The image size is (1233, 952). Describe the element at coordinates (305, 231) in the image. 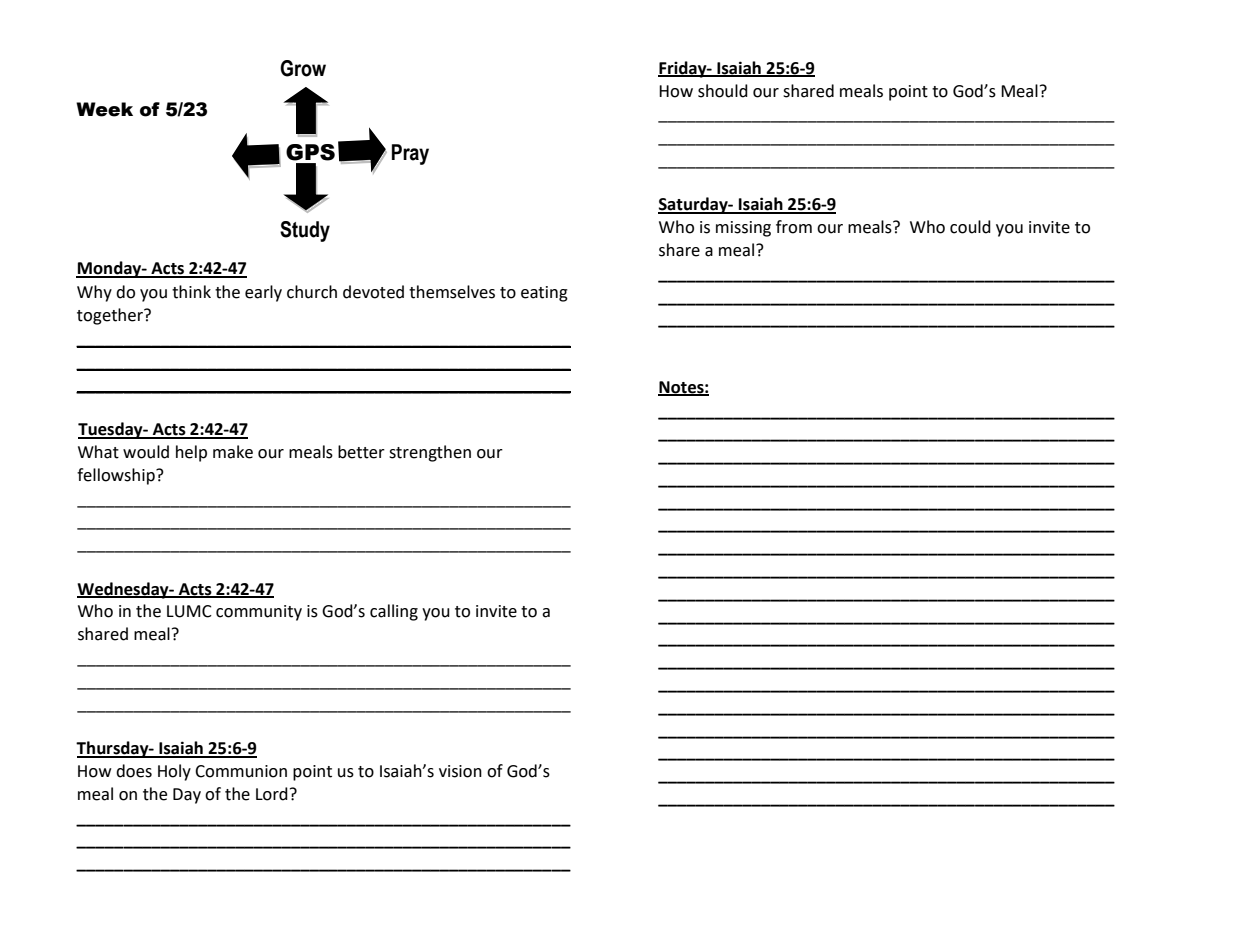

I see `Study` at that location.
